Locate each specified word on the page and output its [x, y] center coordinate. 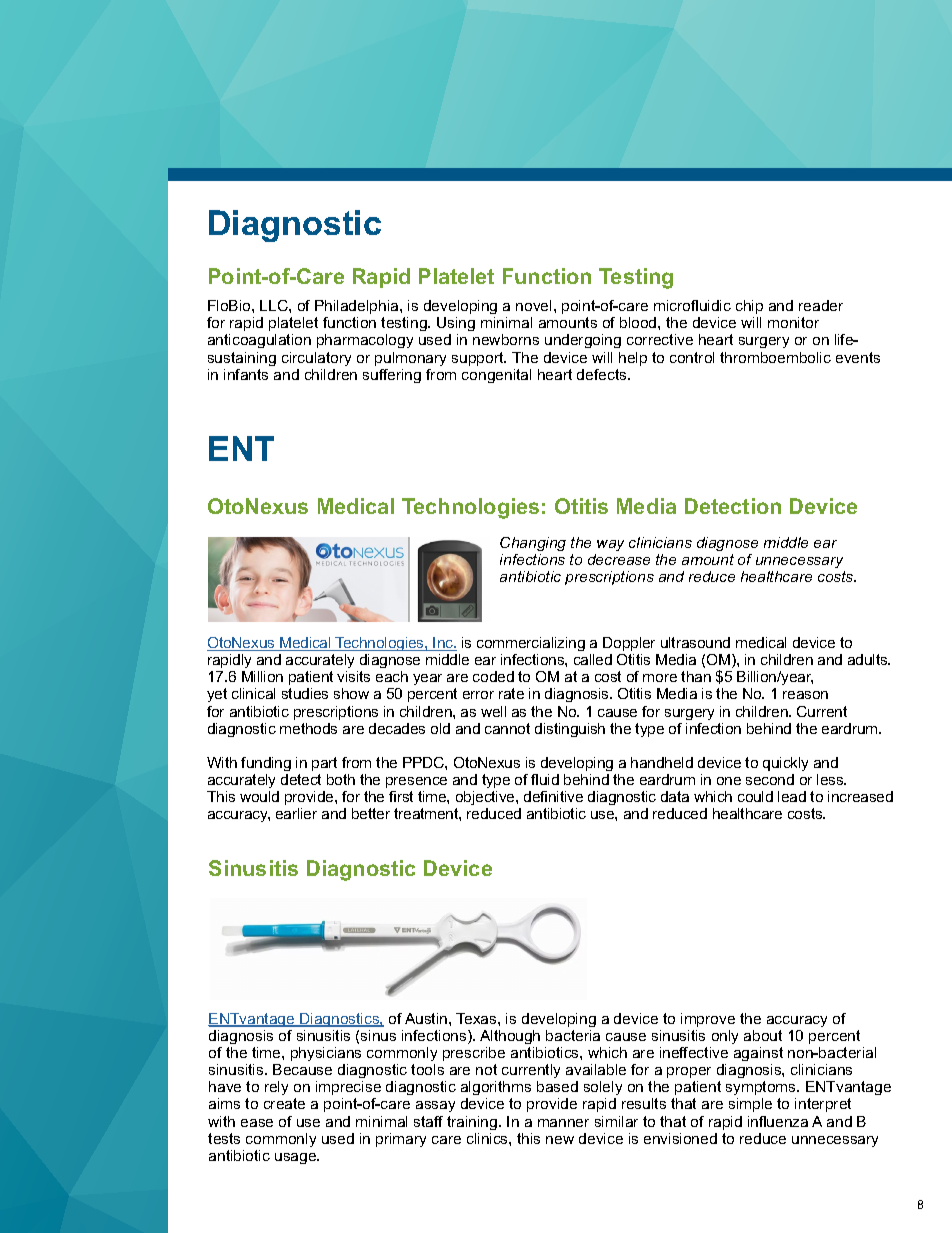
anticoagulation [259, 341]
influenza [778, 1121]
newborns [506, 339]
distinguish [570, 730]
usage [297, 1158]
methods [308, 728]
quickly [785, 764]
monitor [793, 322]
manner [563, 1123]
